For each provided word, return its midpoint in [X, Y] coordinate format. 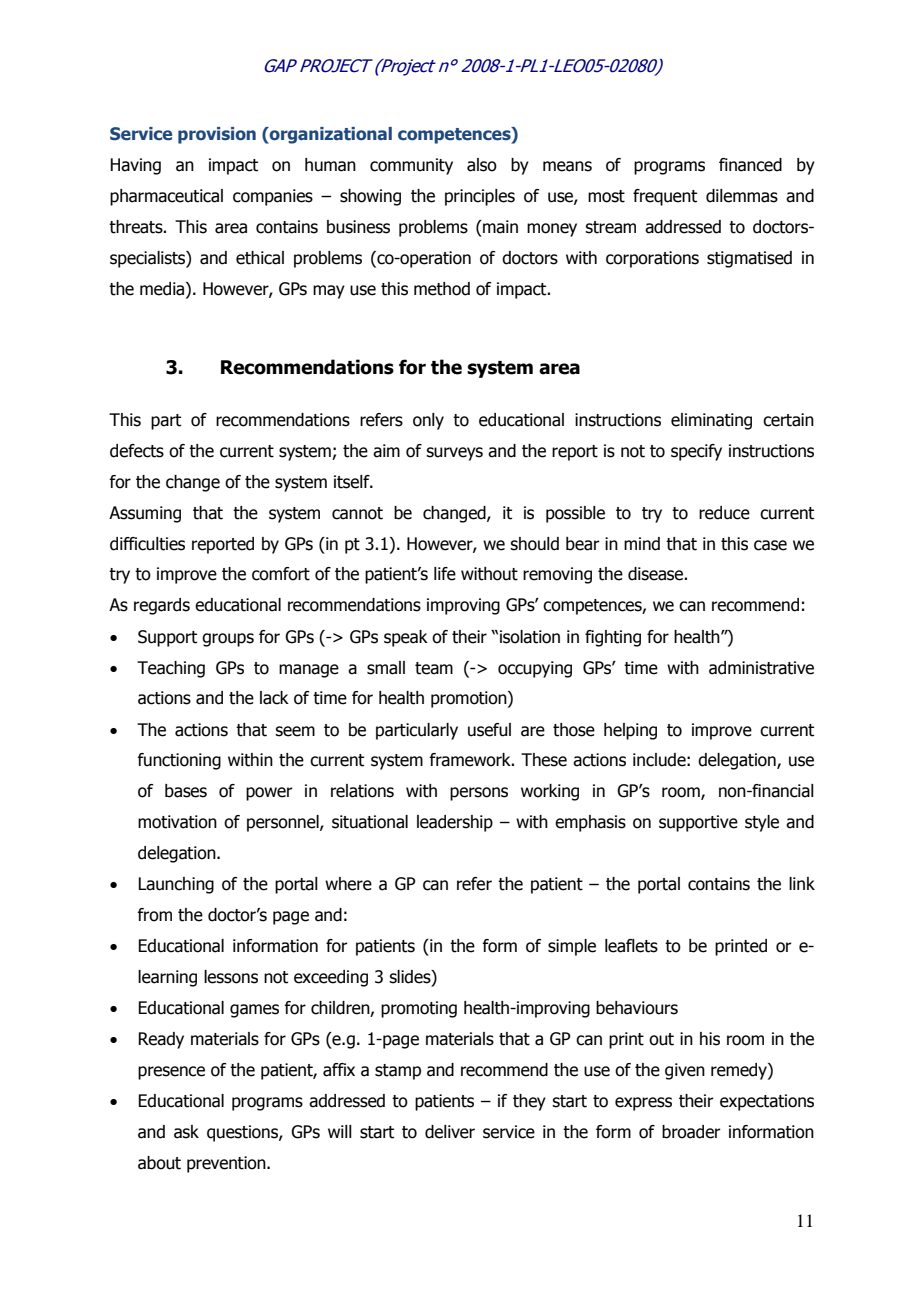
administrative [761, 668]
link [802, 883]
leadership [455, 823]
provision [217, 135]
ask [186, 1132]
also [482, 165]
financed [750, 165]
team [434, 668]
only [428, 421]
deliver [450, 1132]
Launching [176, 885]
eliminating [711, 421]
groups [228, 640]
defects [137, 451]
